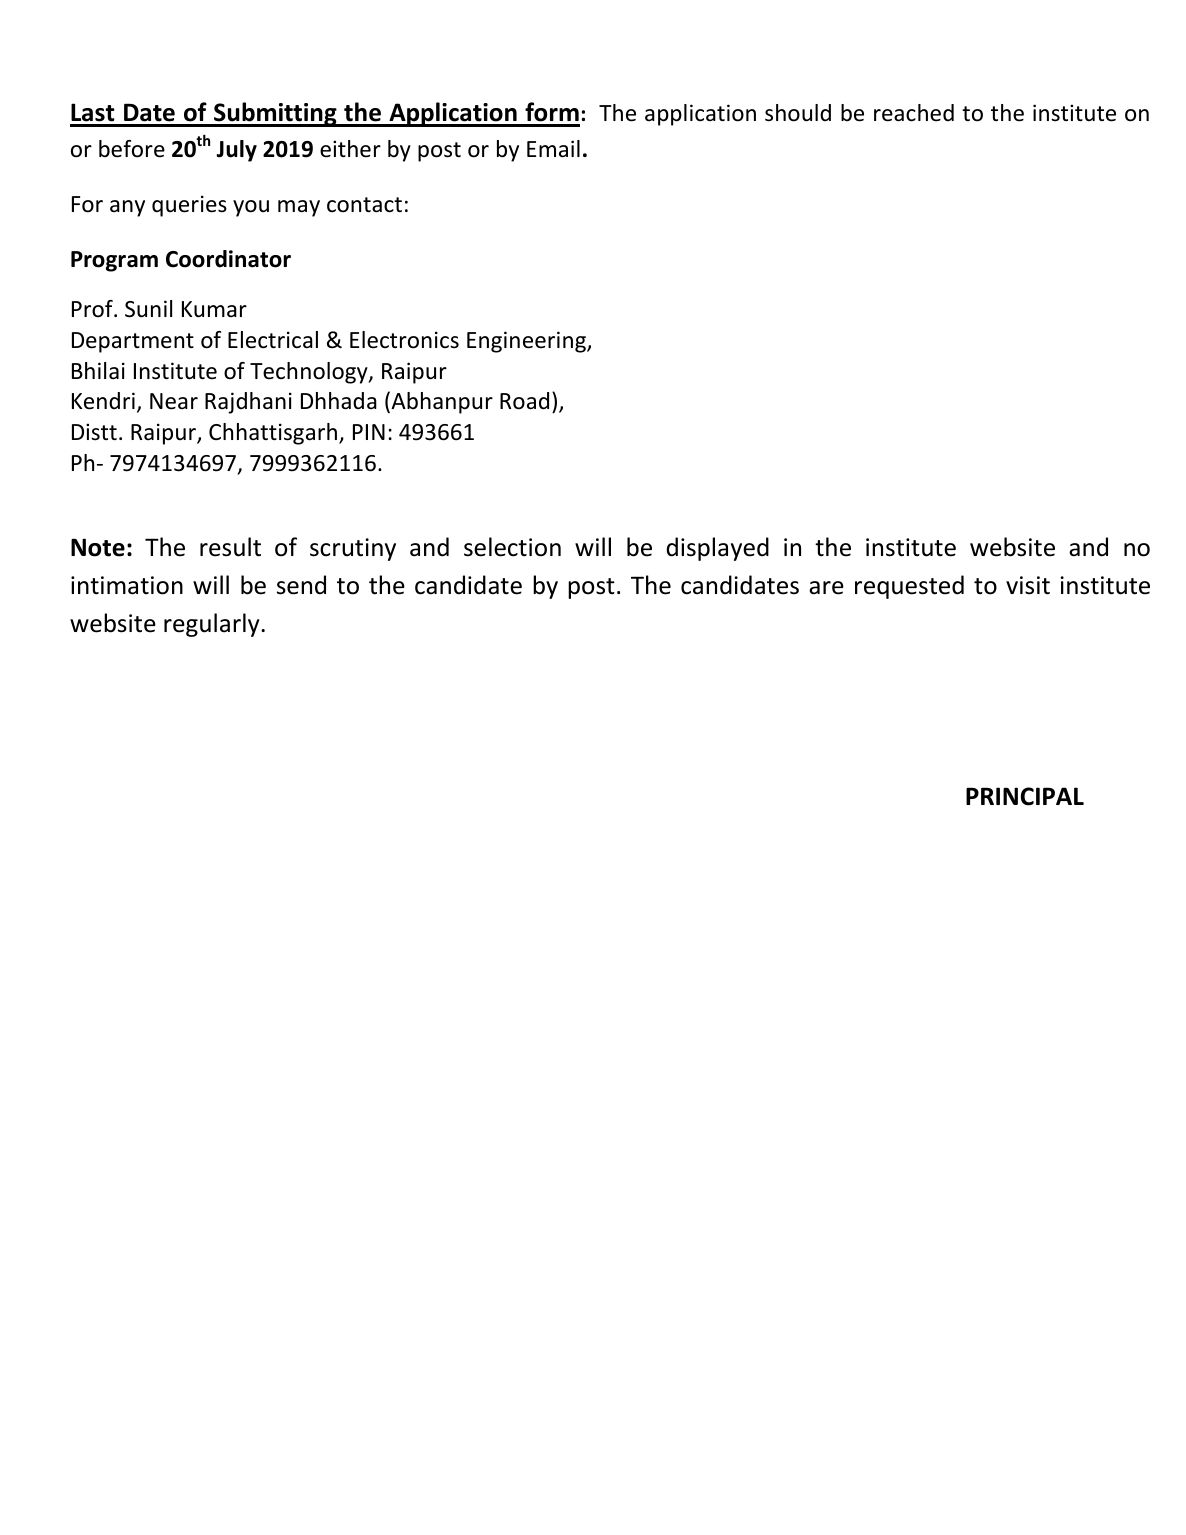  Describe the element at coordinates (553, 149) in the image. I see `Email` at that location.
